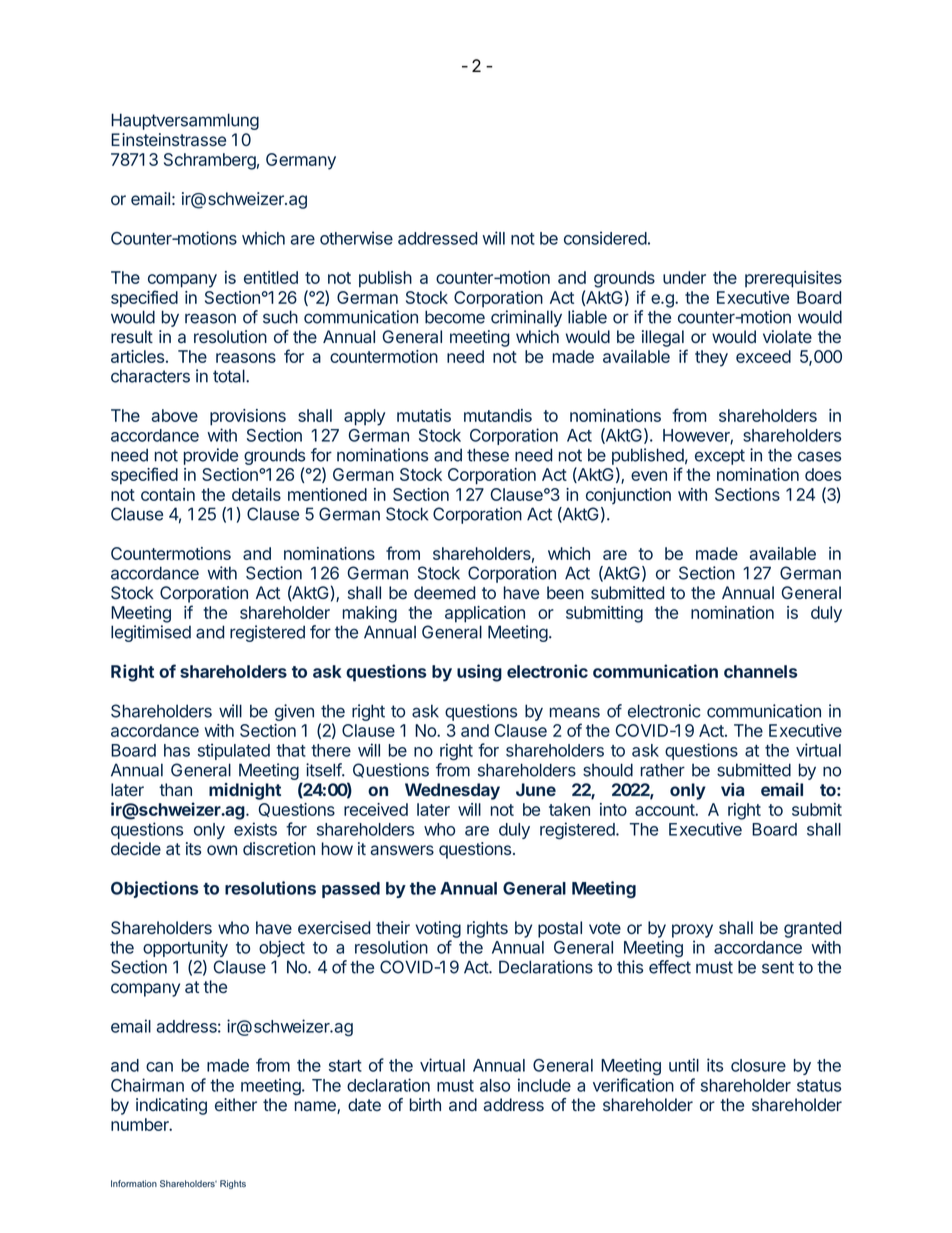 The width and height of the screenshot is (952, 1233). What do you see at coordinates (236, 1104) in the screenshot?
I see `either` at bounding box center [236, 1104].
